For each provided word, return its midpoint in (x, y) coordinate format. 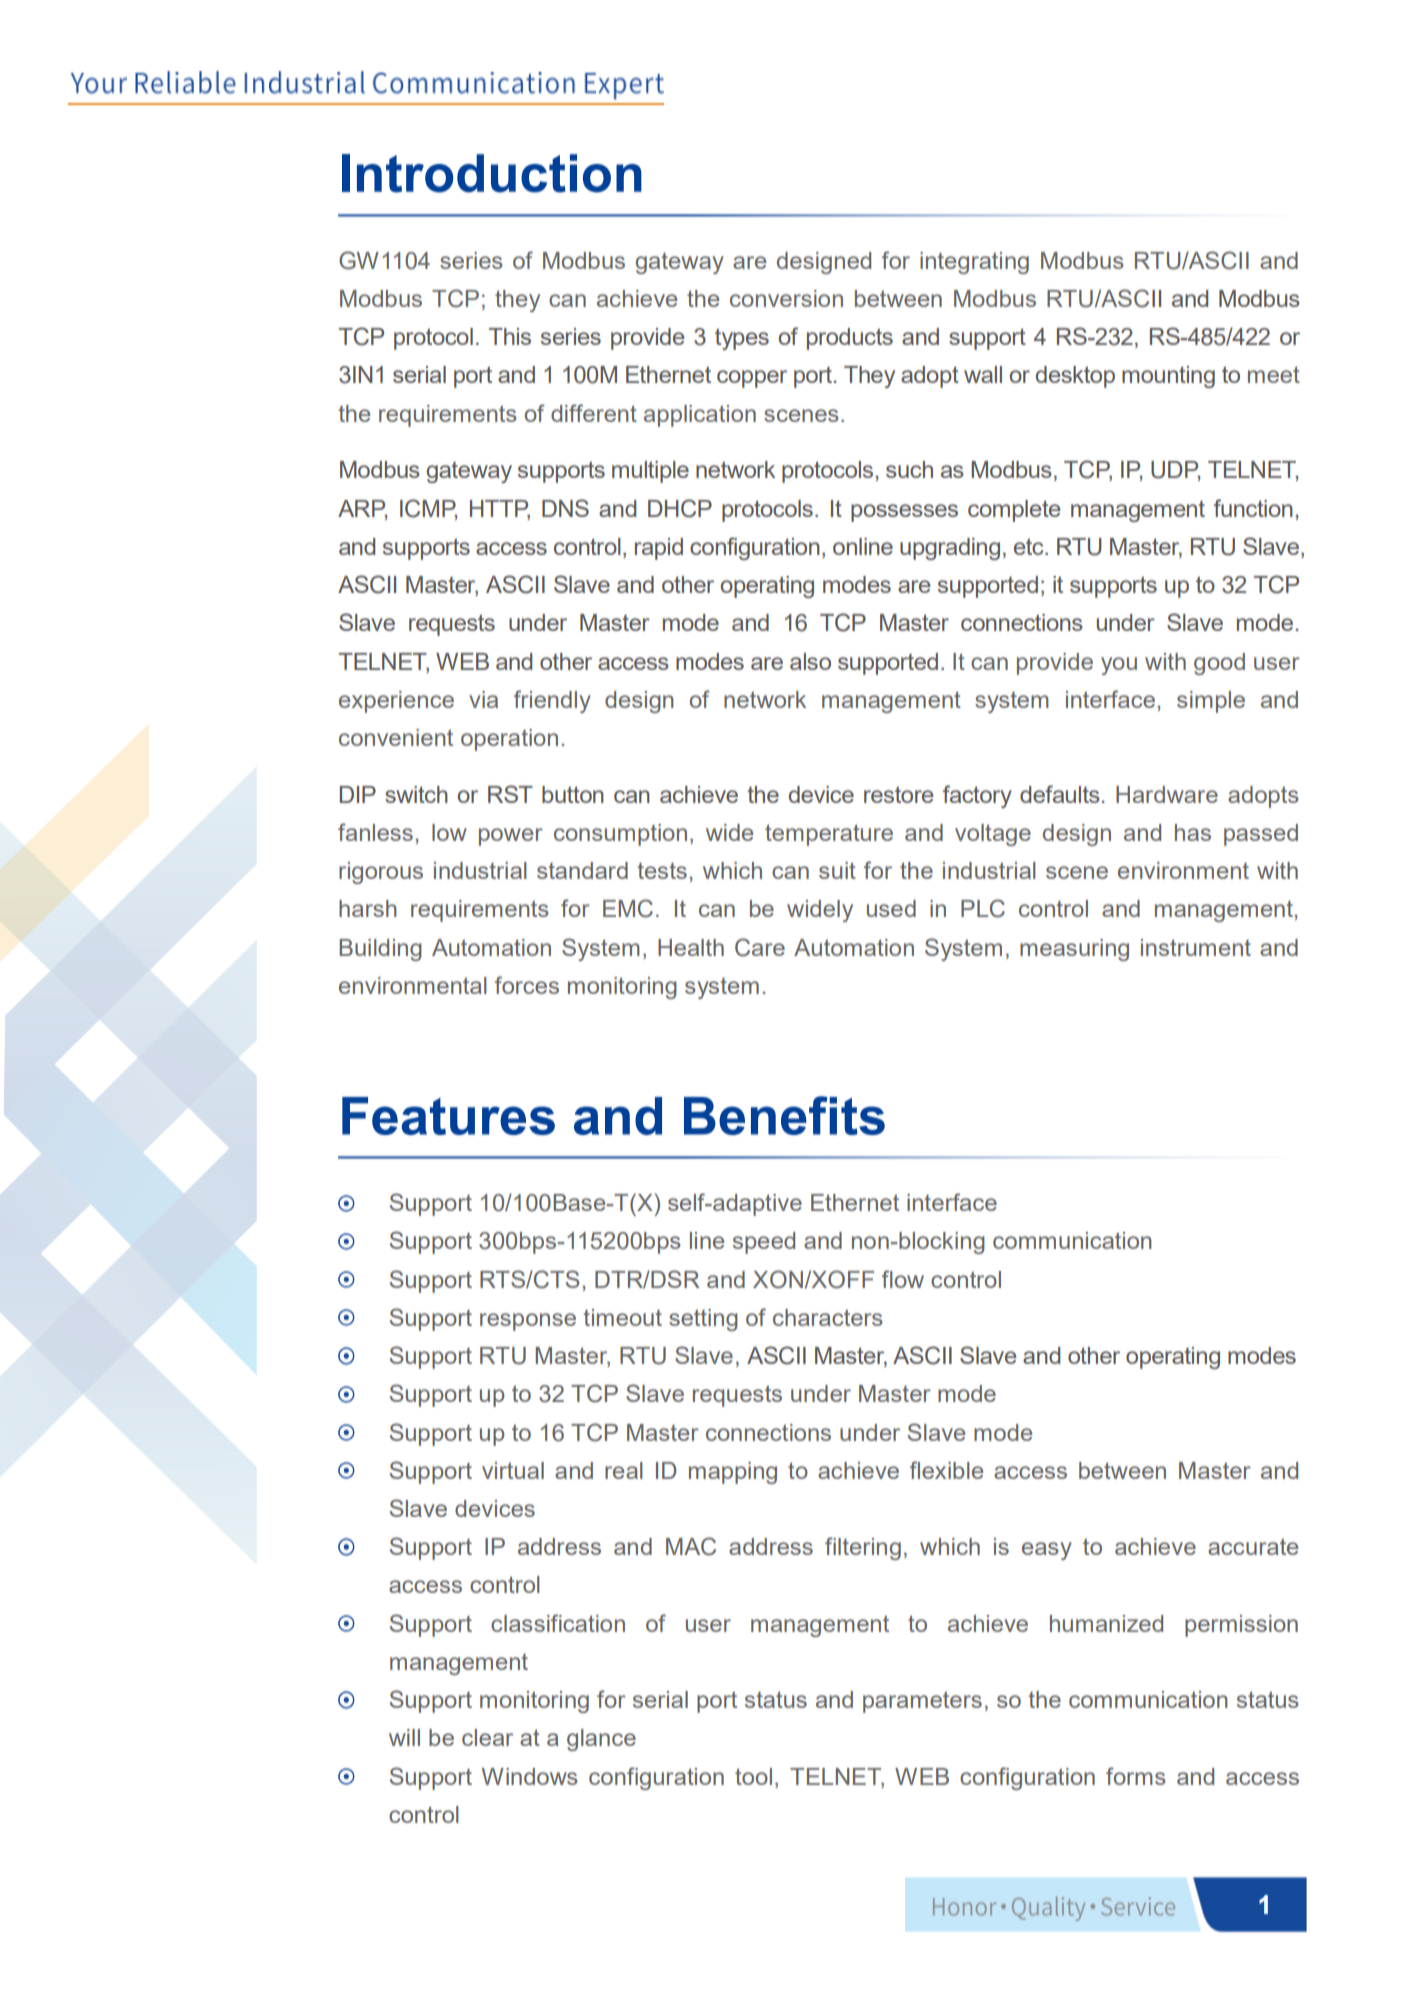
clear (487, 1737)
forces (527, 985)
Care (760, 947)
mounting (1168, 377)
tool (753, 1776)
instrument (1196, 947)
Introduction (492, 173)
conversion (786, 298)
